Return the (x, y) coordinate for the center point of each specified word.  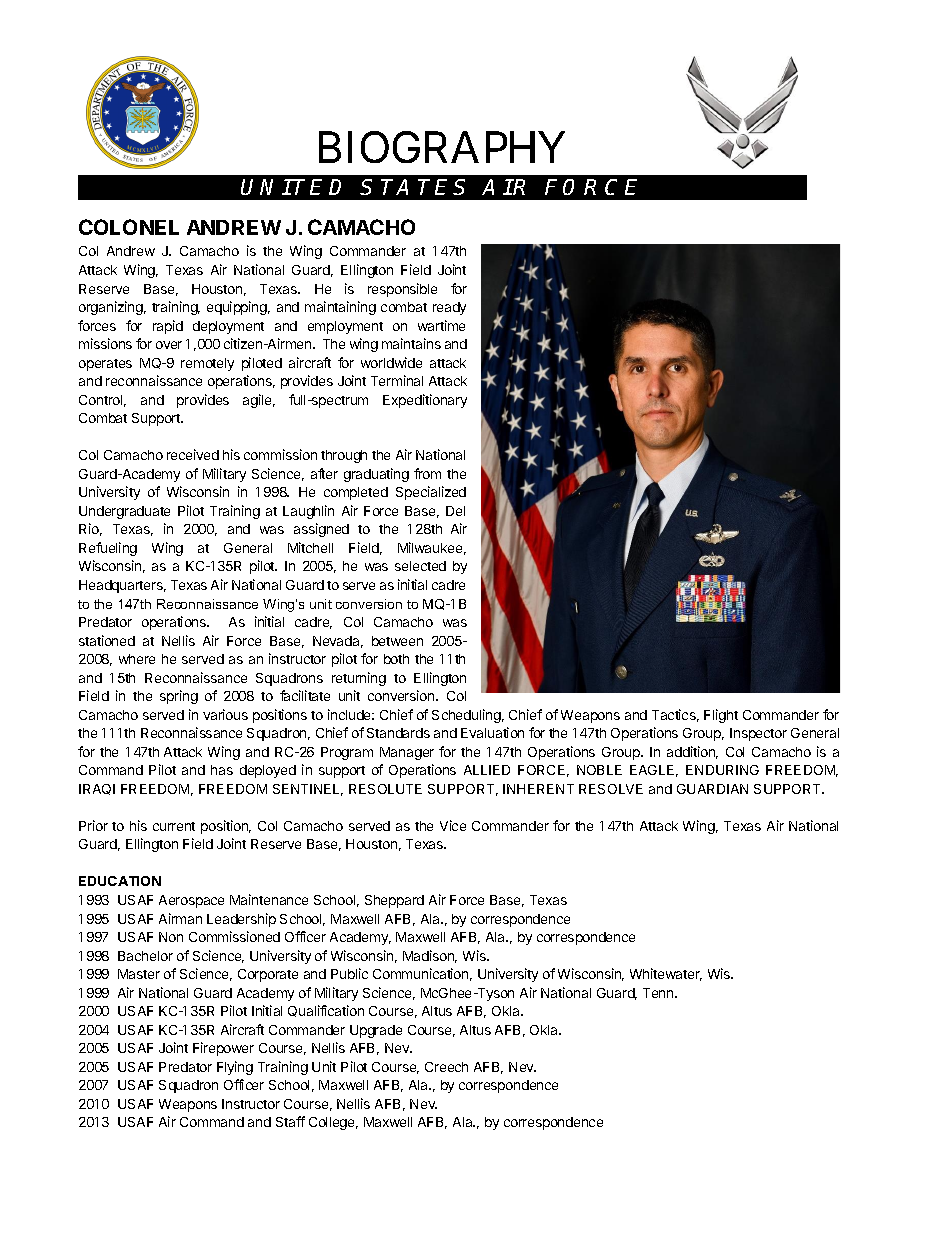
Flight (721, 716)
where (137, 659)
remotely (207, 364)
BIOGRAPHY (442, 147)
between (397, 641)
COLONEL (129, 227)
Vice (453, 825)
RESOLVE (611, 789)
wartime (441, 325)
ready (449, 308)
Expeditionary (425, 401)
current (174, 826)
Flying (235, 1068)
